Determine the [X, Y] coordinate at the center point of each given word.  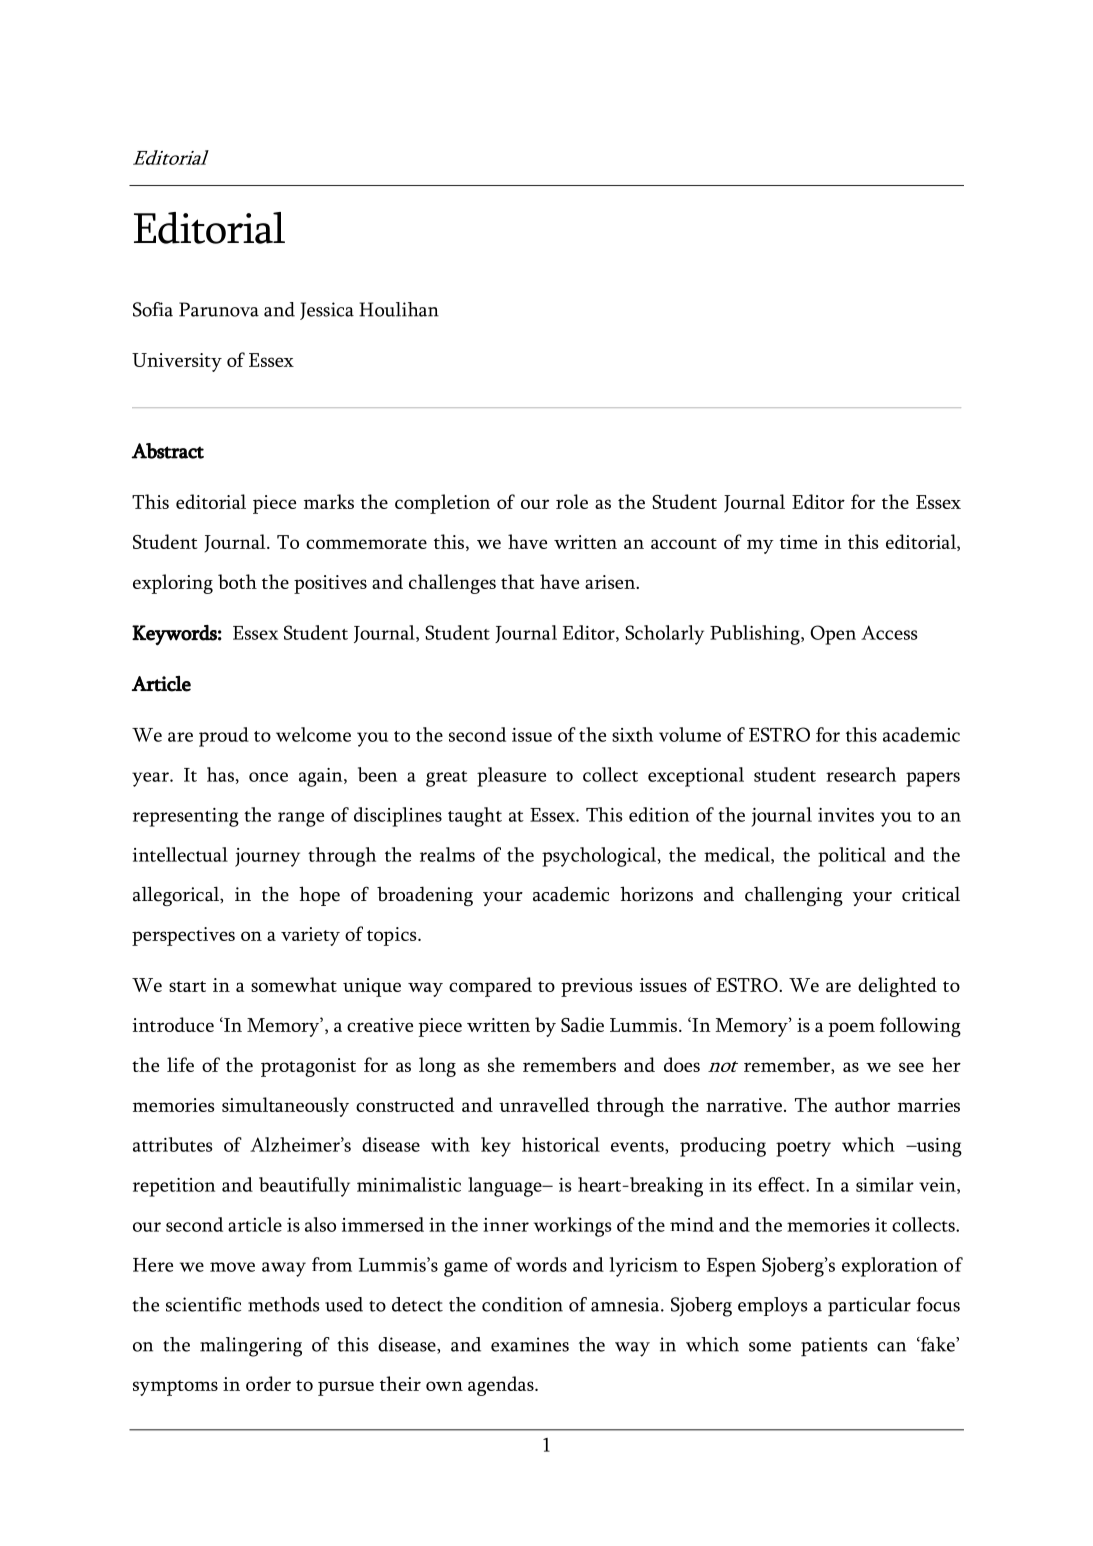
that [517, 581]
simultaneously [285, 1107]
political [852, 857]
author [862, 1104]
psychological [599, 857]
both [237, 581]
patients [834, 1347]
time [798, 542]
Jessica [327, 311]
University [177, 362]
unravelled [544, 1104]
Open [833, 635]
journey [267, 857]
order [268, 1383]
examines [530, 1344]
